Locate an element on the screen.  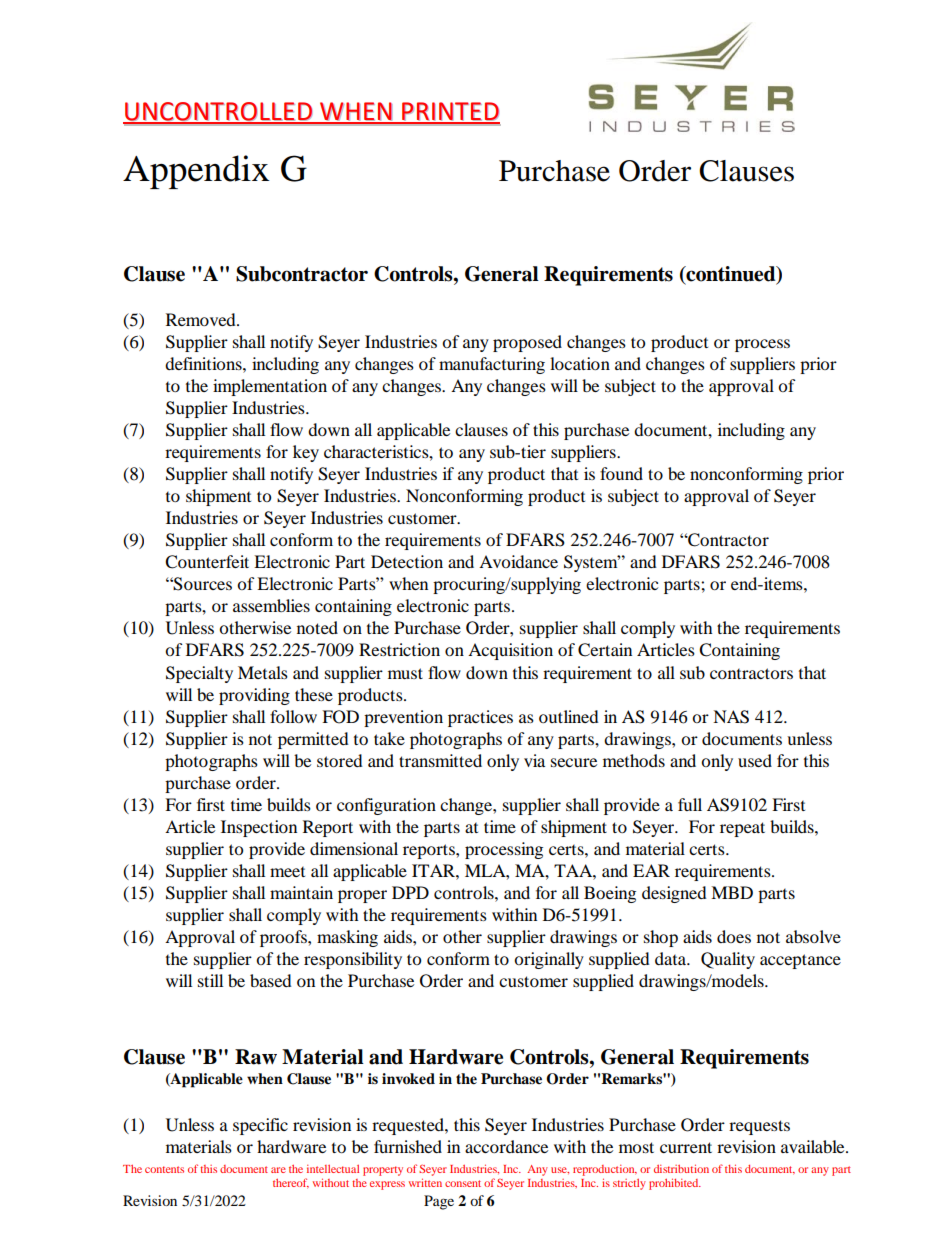
repeat is located at coordinates (742, 829).
